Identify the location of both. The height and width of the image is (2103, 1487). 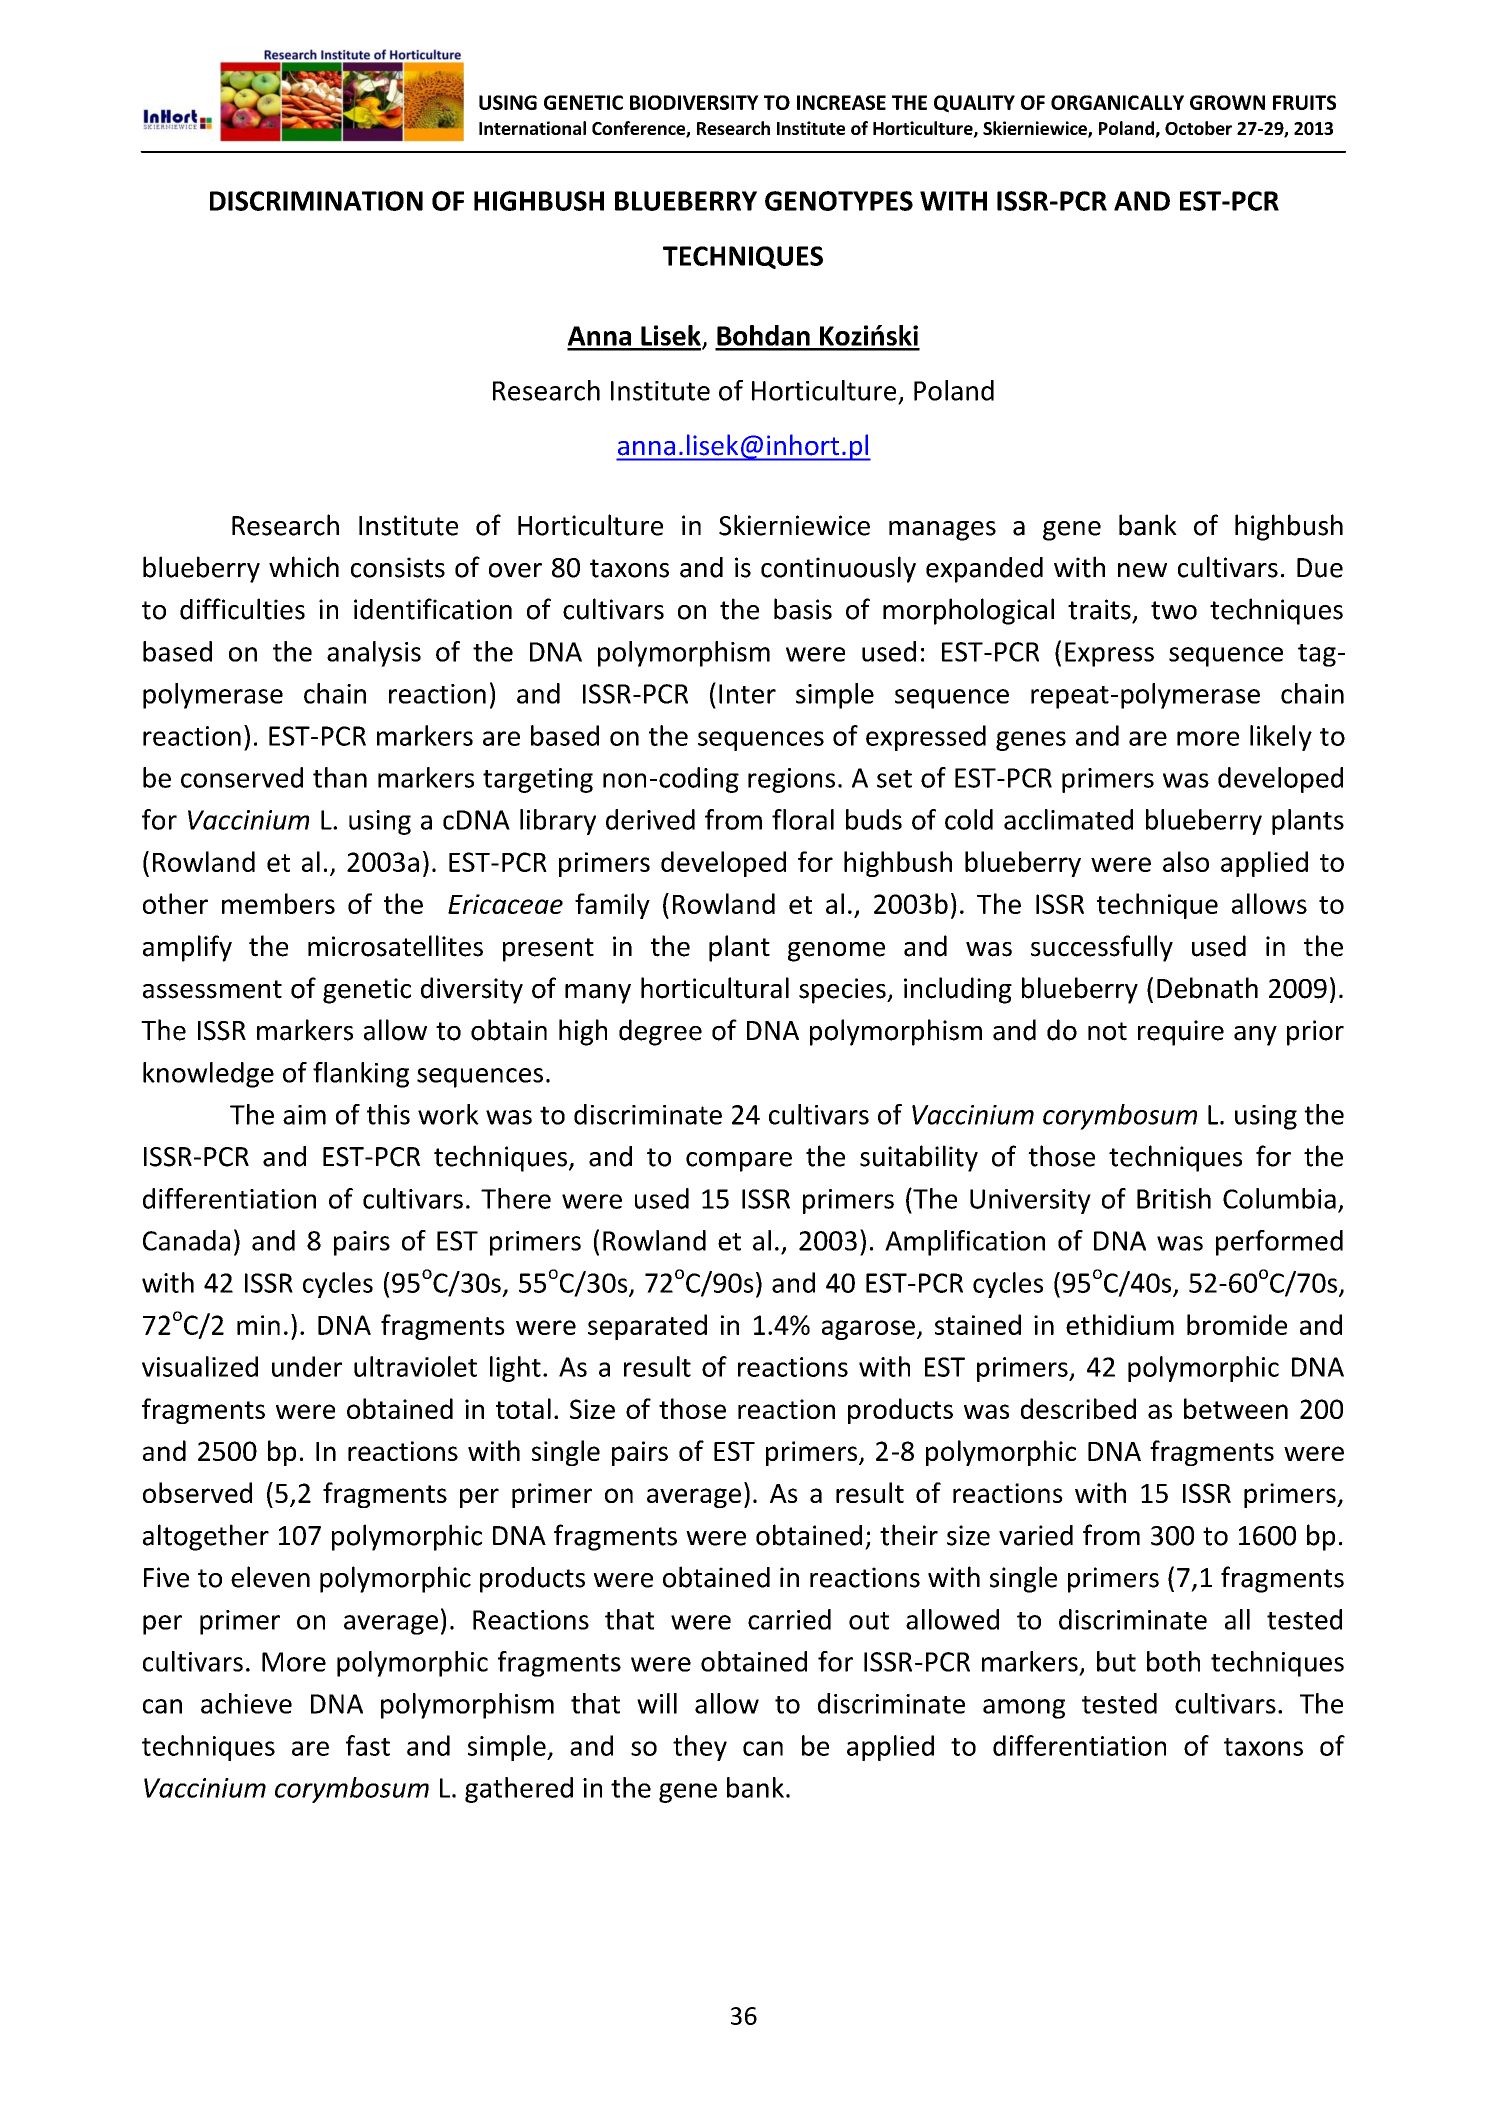
(1173, 1661).
